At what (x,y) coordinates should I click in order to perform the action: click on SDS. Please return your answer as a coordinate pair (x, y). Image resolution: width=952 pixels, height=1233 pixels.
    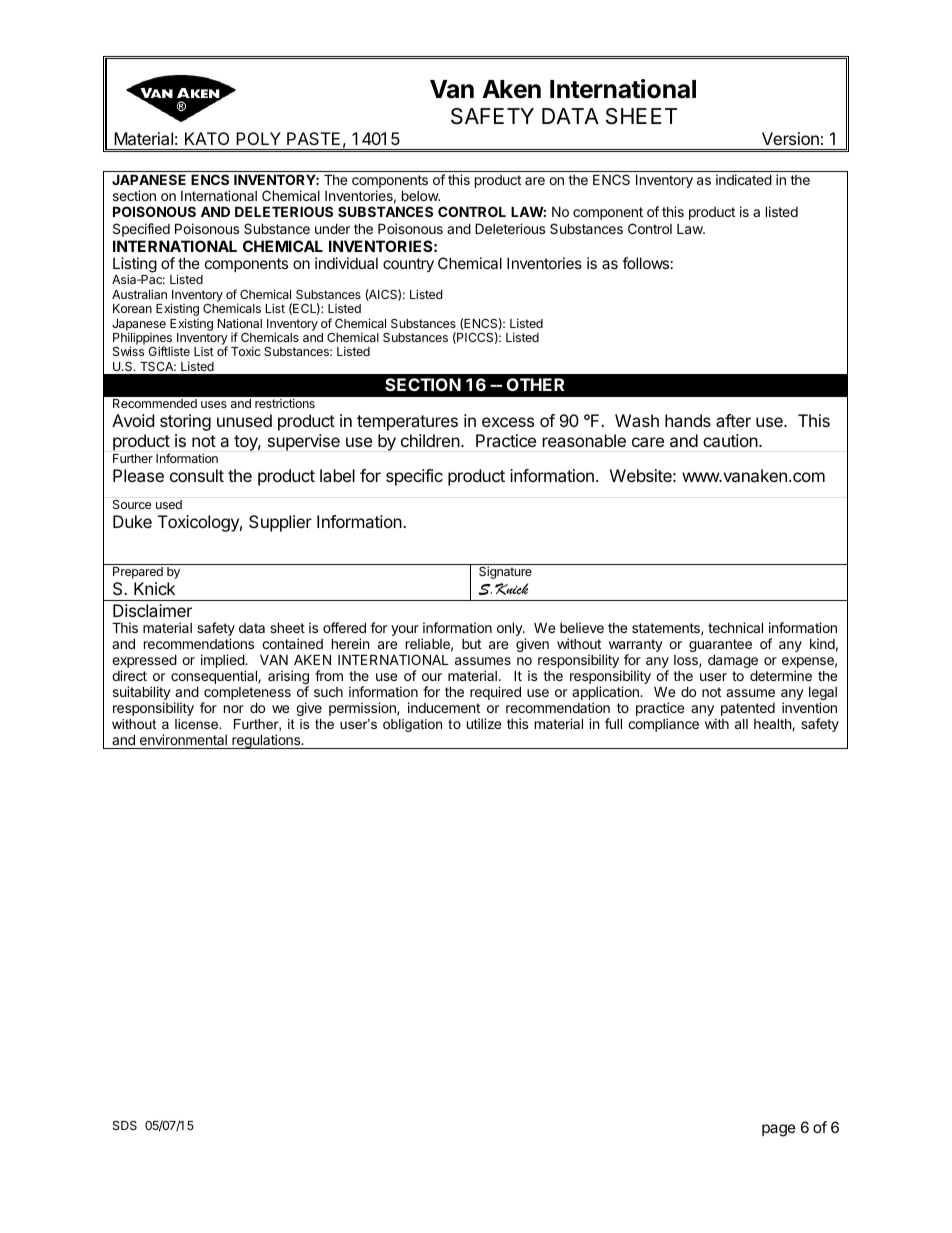
    Looking at the image, I should click on (125, 1125).
